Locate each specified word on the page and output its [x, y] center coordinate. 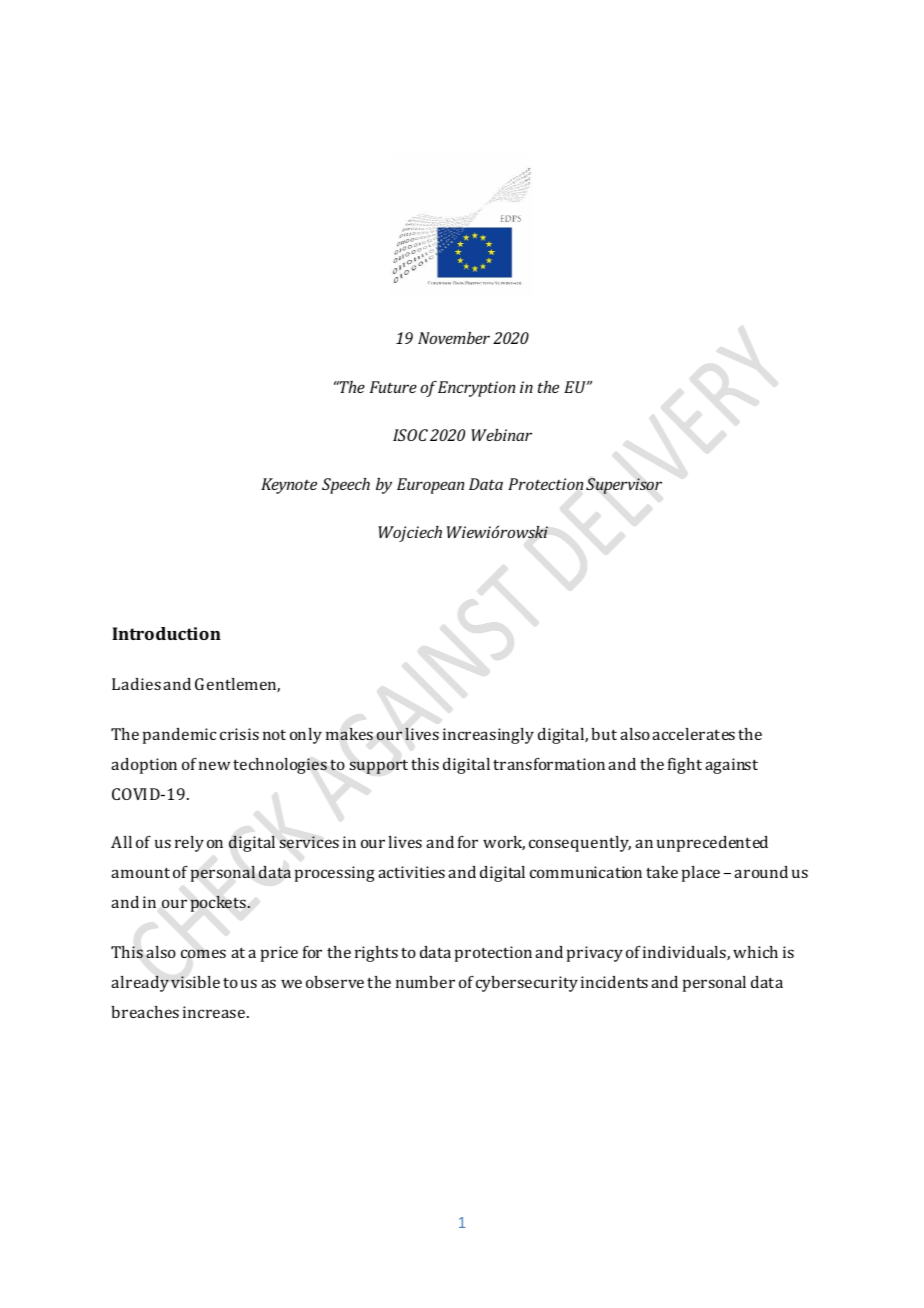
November [454, 338]
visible [195, 982]
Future [393, 387]
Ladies [136, 684]
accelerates [693, 734]
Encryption [476, 389]
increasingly [488, 736]
